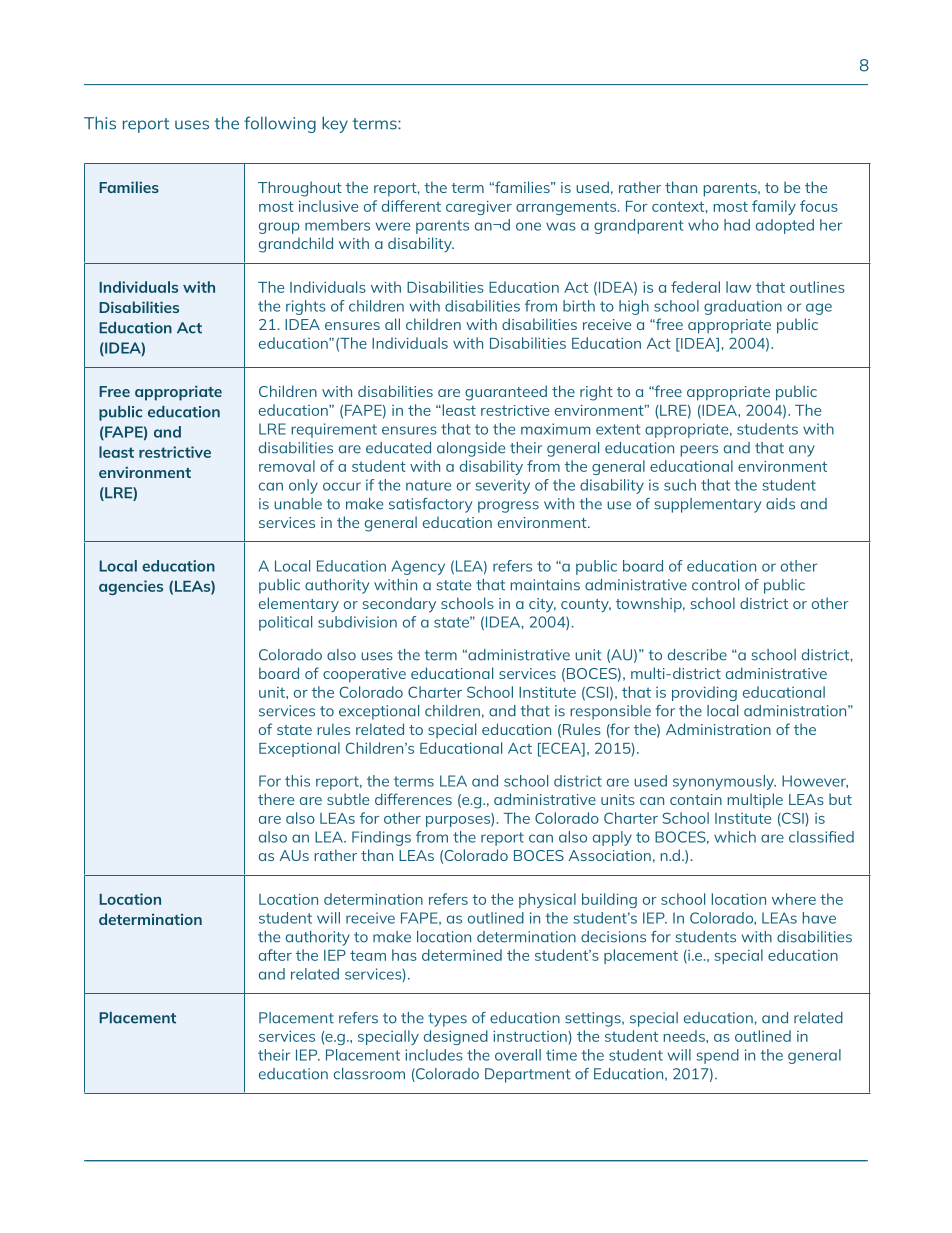  Describe the element at coordinates (802, 451) in the document. I see `any` at that location.
